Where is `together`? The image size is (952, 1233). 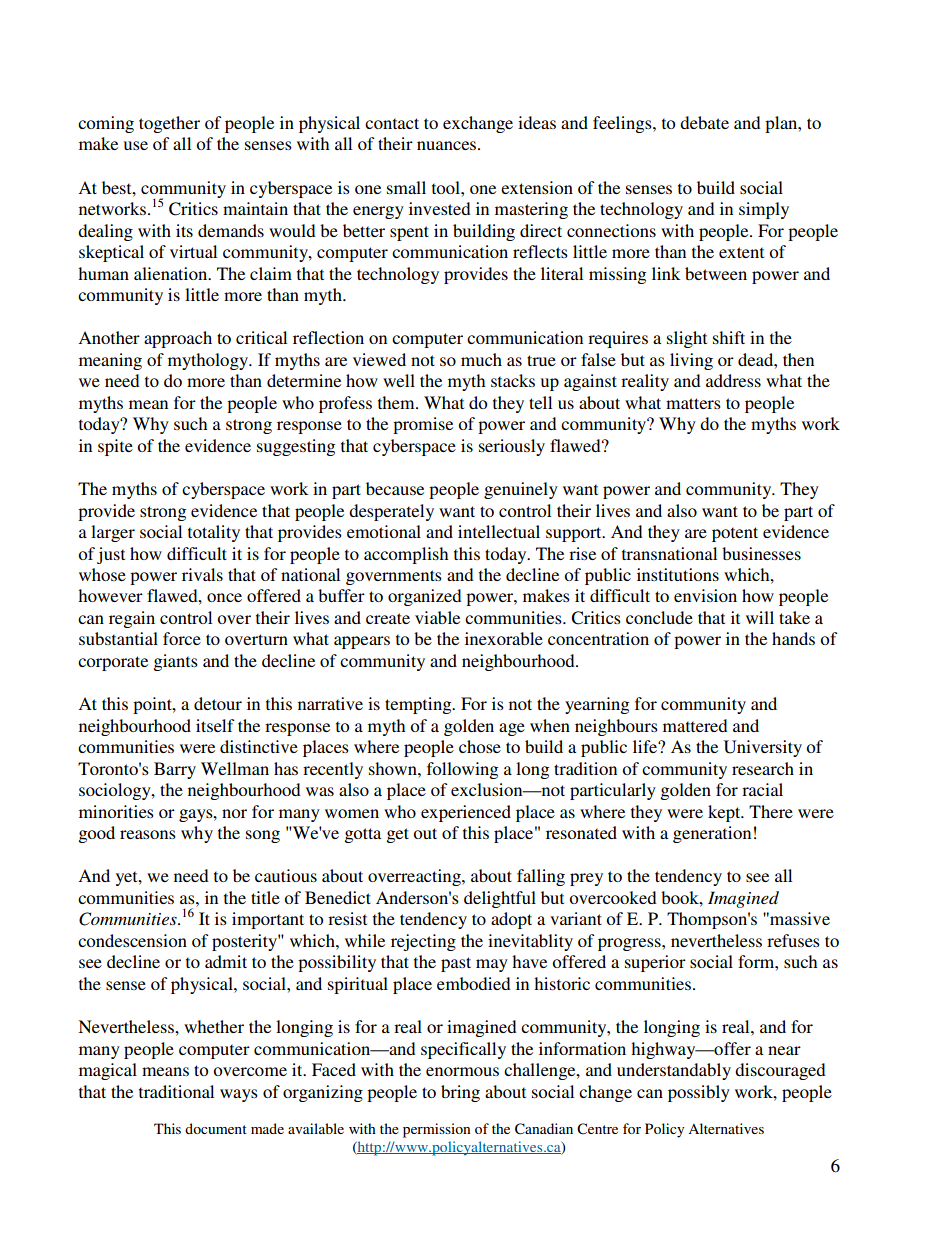
together is located at coordinates (169, 124).
